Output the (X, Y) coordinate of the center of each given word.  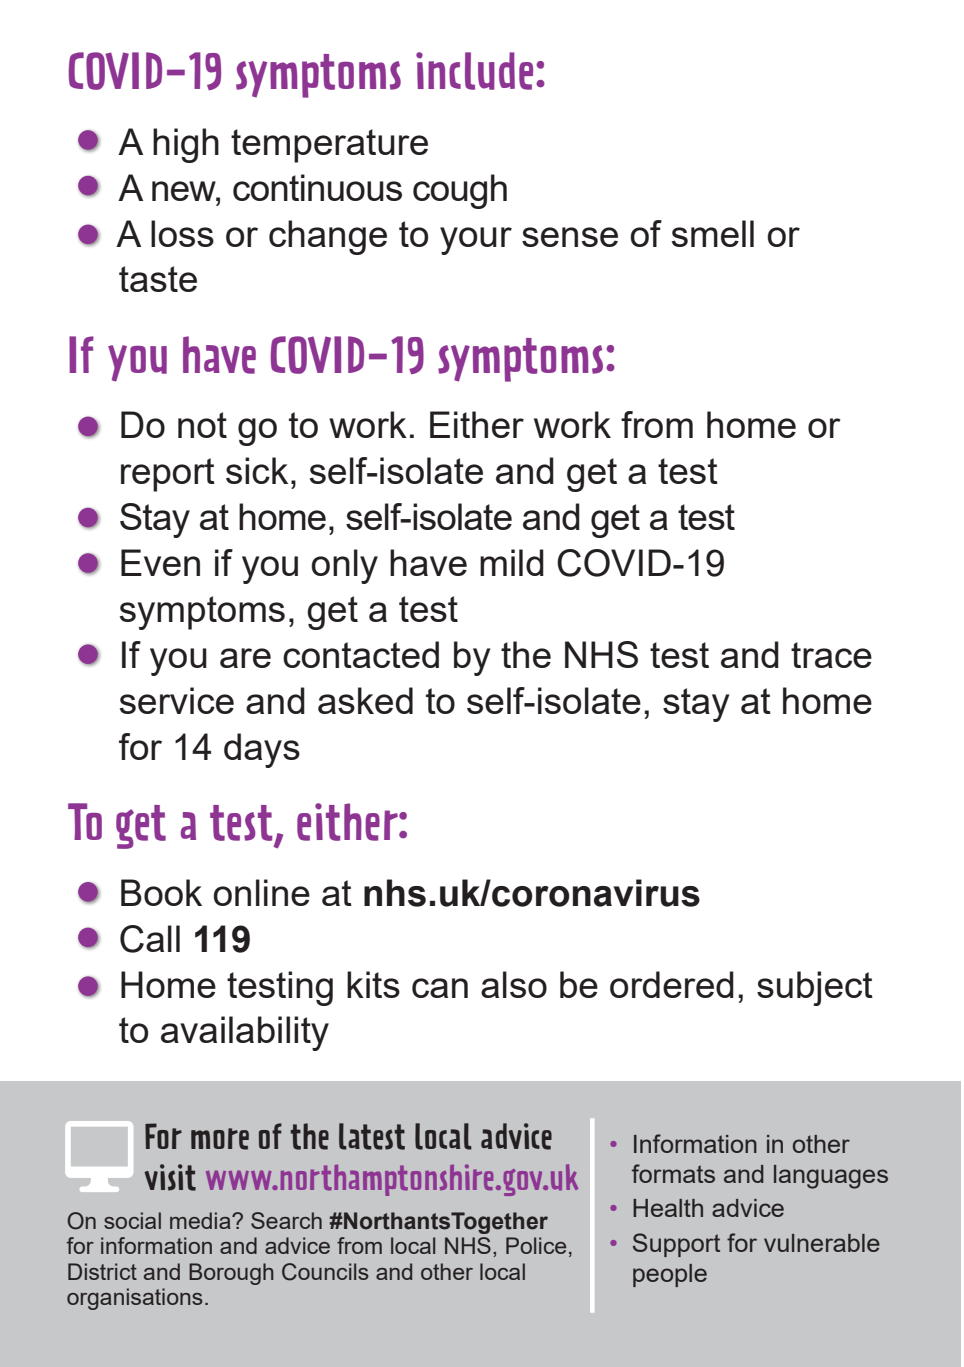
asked (365, 700)
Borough (231, 1274)
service (177, 700)
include (474, 71)
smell (713, 233)
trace (831, 655)
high (186, 145)
